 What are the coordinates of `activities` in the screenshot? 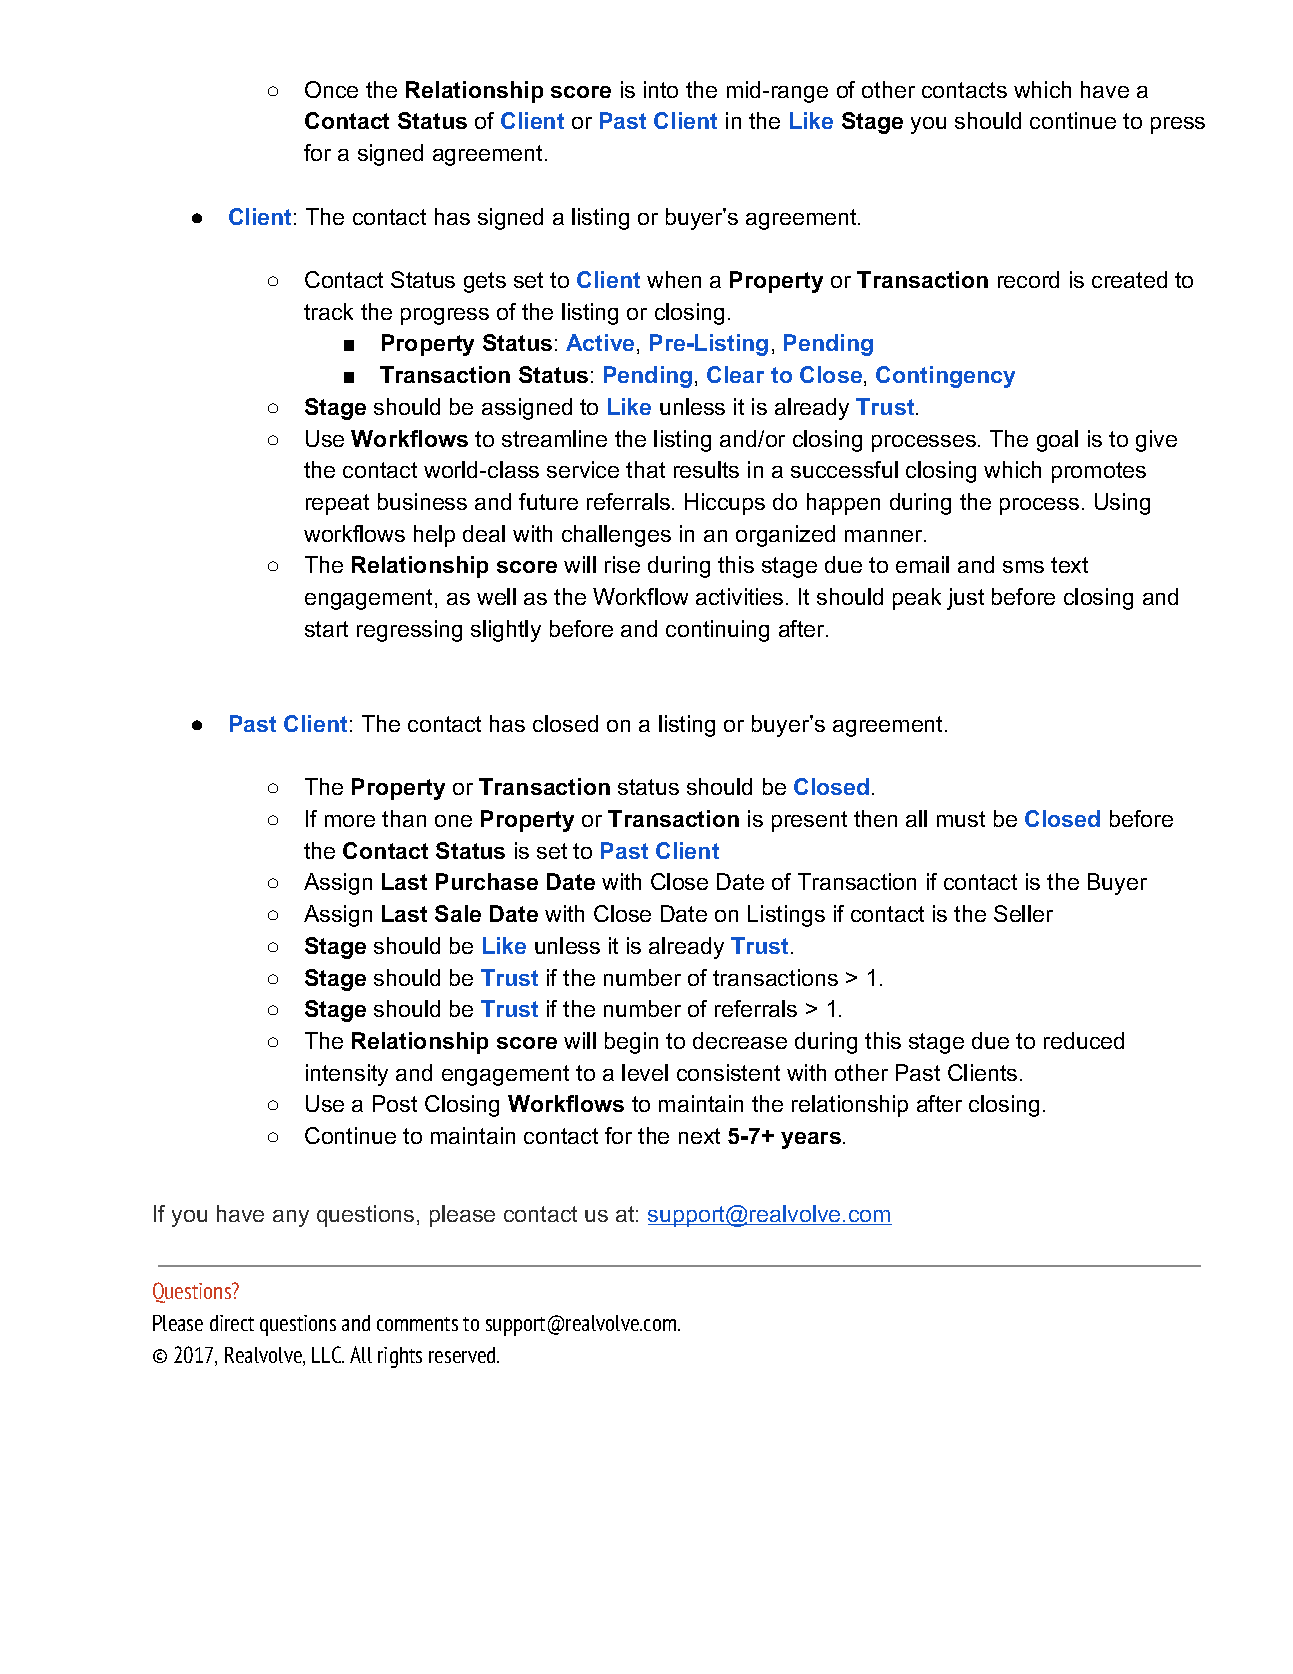 It's located at (739, 596).
